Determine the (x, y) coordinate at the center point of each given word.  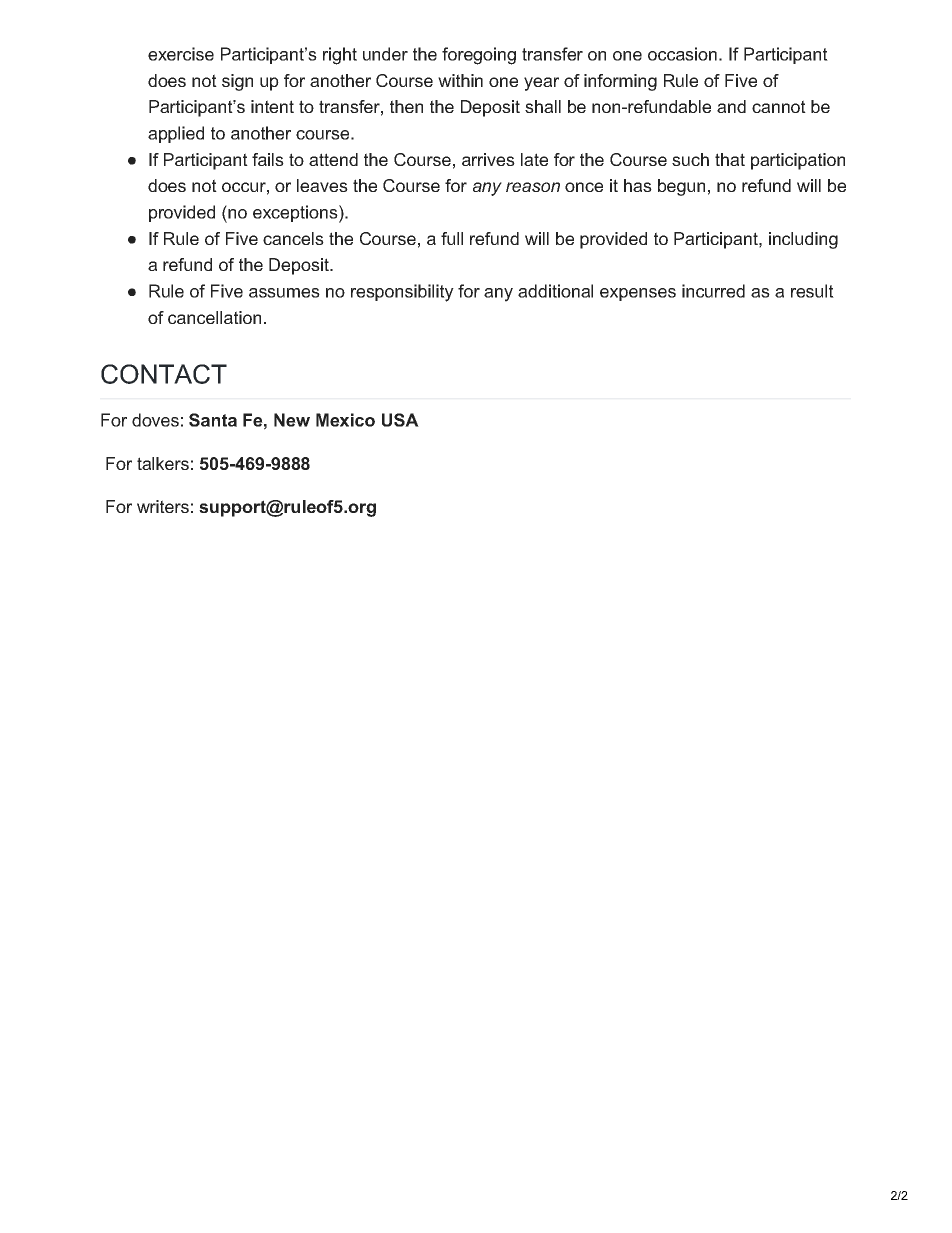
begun (681, 187)
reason (533, 187)
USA (400, 420)
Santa (213, 420)
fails (268, 159)
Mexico (345, 420)
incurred (713, 291)
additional (555, 291)
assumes (284, 293)
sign (237, 82)
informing (620, 82)
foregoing (479, 56)
